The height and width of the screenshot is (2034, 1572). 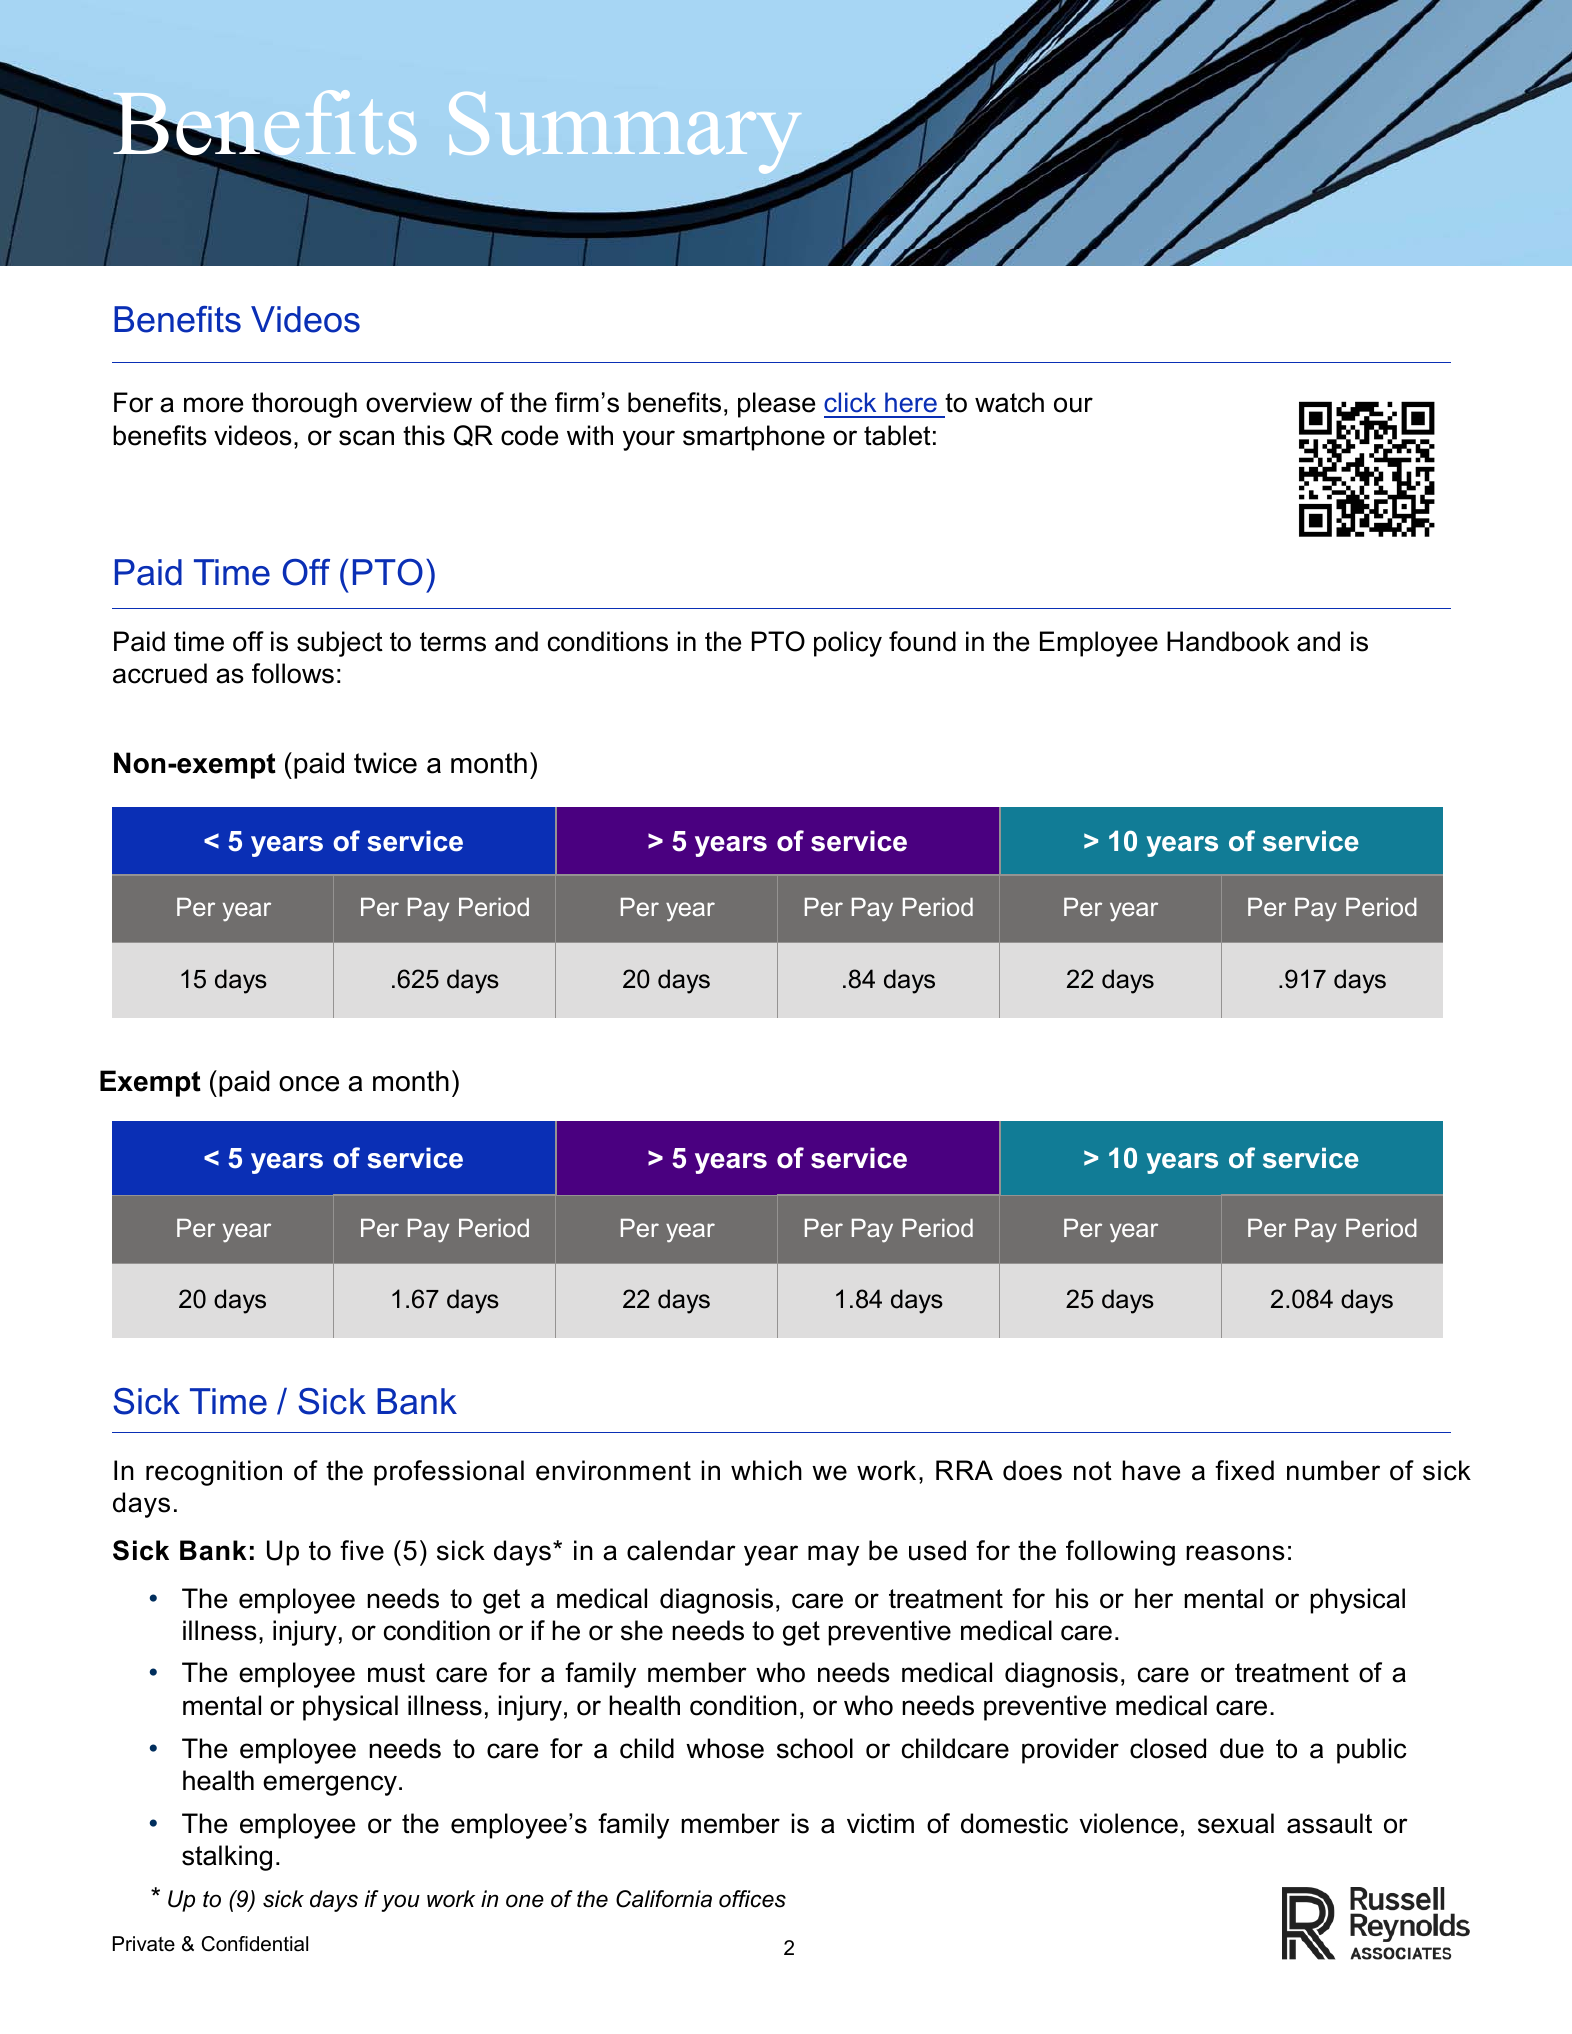 I want to click on subject, so click(x=340, y=644).
